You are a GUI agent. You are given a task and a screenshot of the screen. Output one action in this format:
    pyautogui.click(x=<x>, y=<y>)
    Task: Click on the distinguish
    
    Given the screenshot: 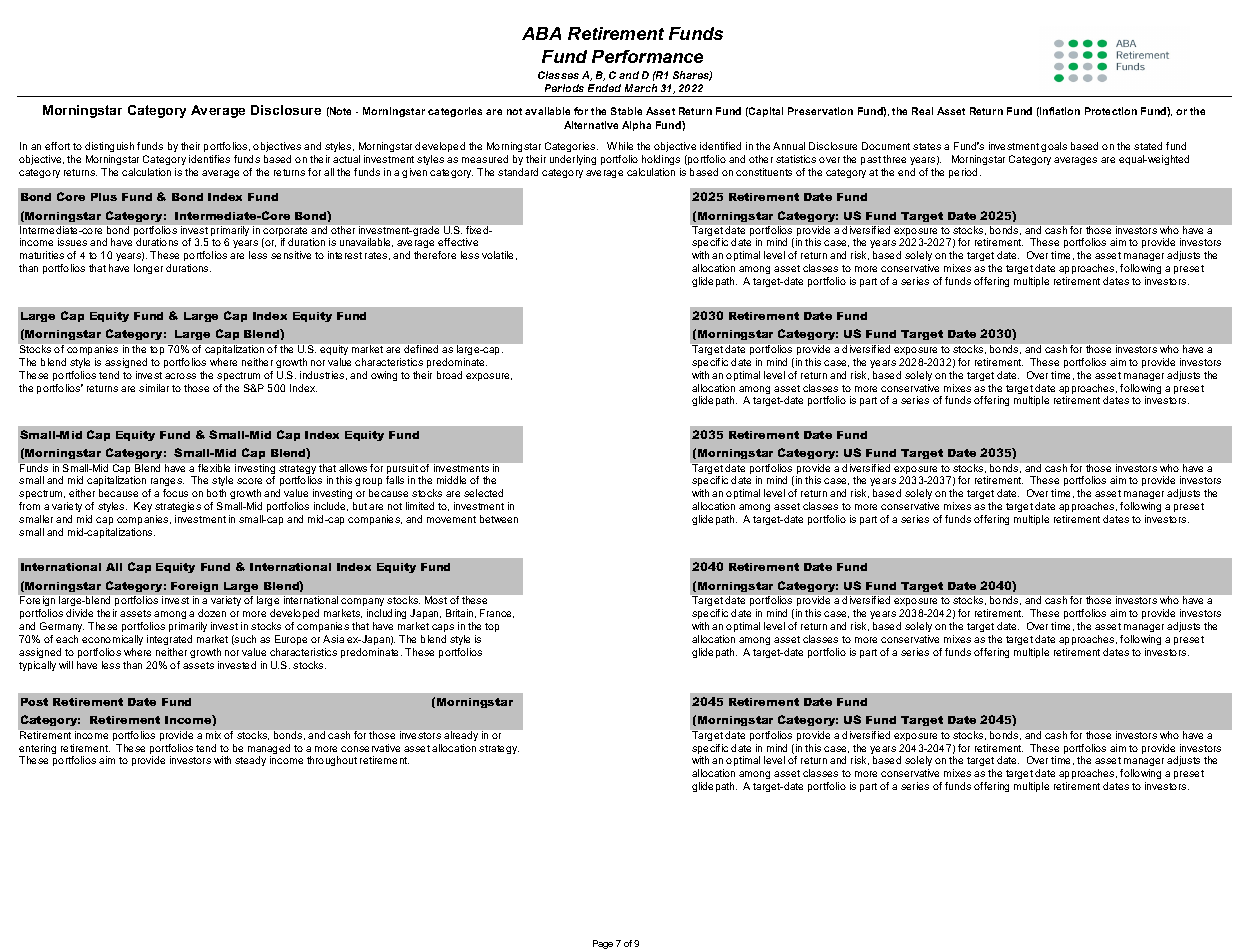 What is the action you would take?
    pyautogui.click(x=109, y=147)
